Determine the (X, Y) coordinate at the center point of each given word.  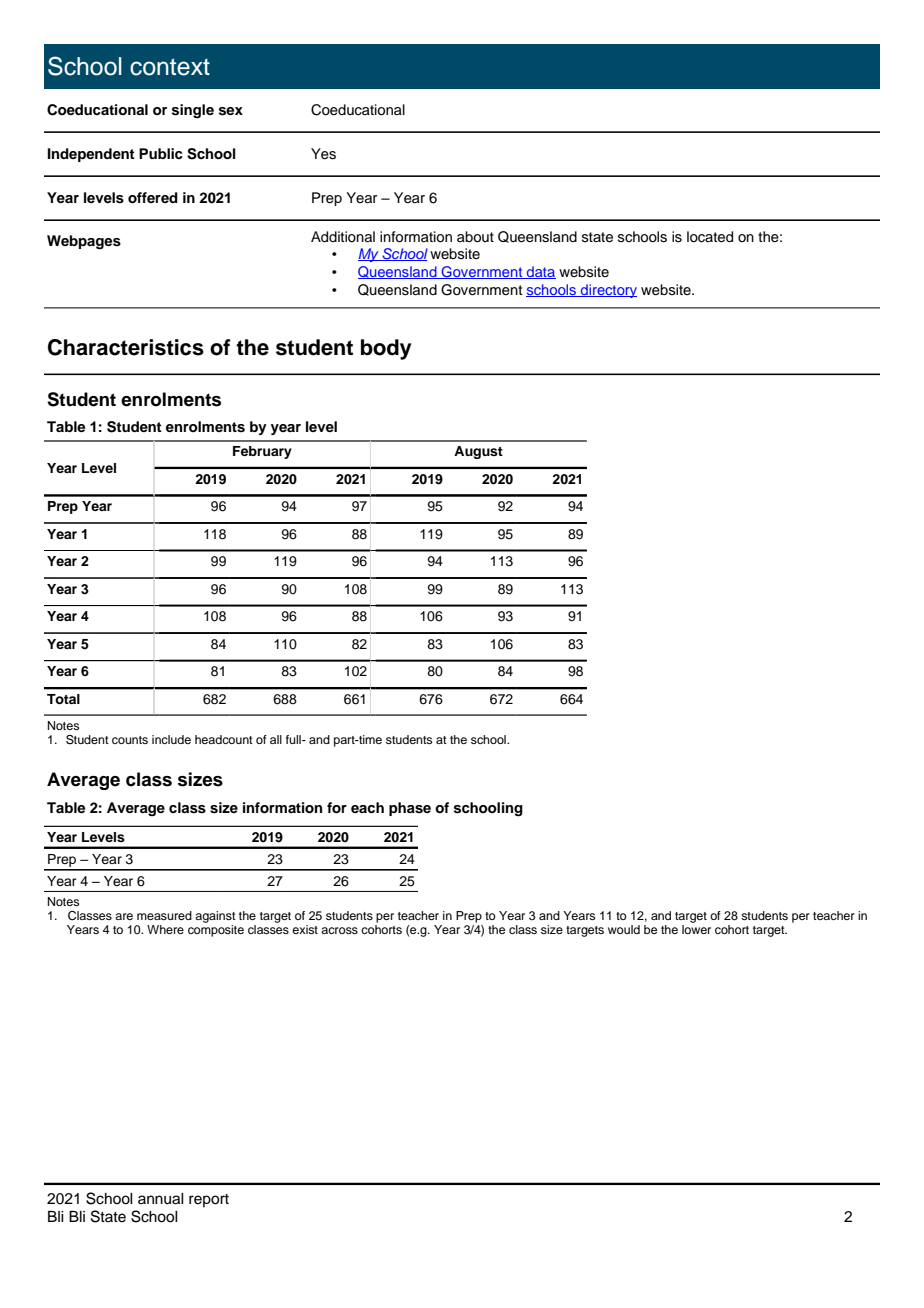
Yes (323, 154)
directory (608, 291)
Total (63, 699)
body (386, 349)
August (478, 452)
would (624, 929)
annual (161, 1199)
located (710, 237)
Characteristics (126, 347)
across (339, 930)
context (170, 67)
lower (696, 929)
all (276, 739)
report (209, 1200)
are (124, 916)
